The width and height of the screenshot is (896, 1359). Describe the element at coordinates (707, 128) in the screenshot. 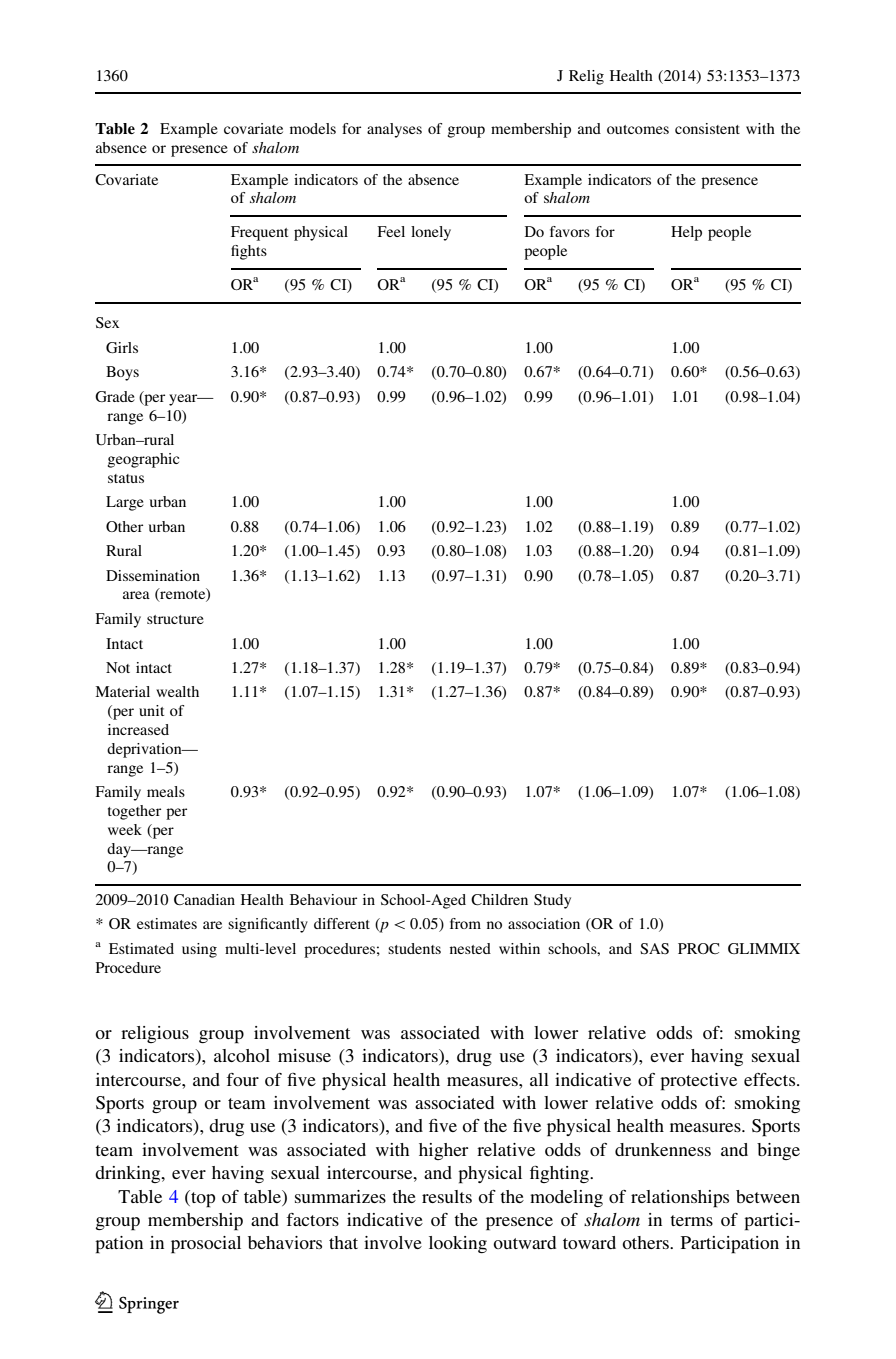

I see `consistent` at that location.
